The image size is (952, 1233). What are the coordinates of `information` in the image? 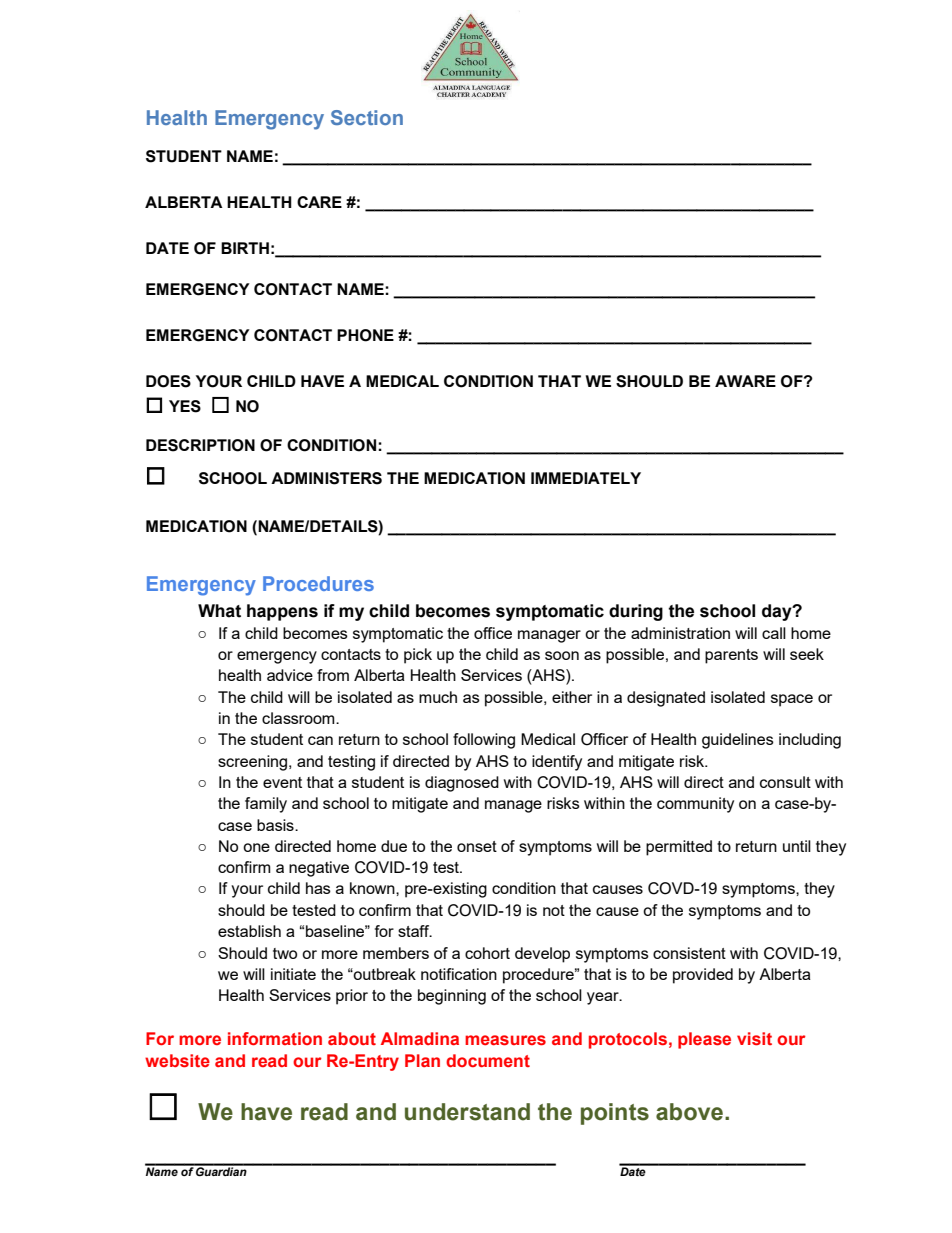 It's located at (275, 1038).
